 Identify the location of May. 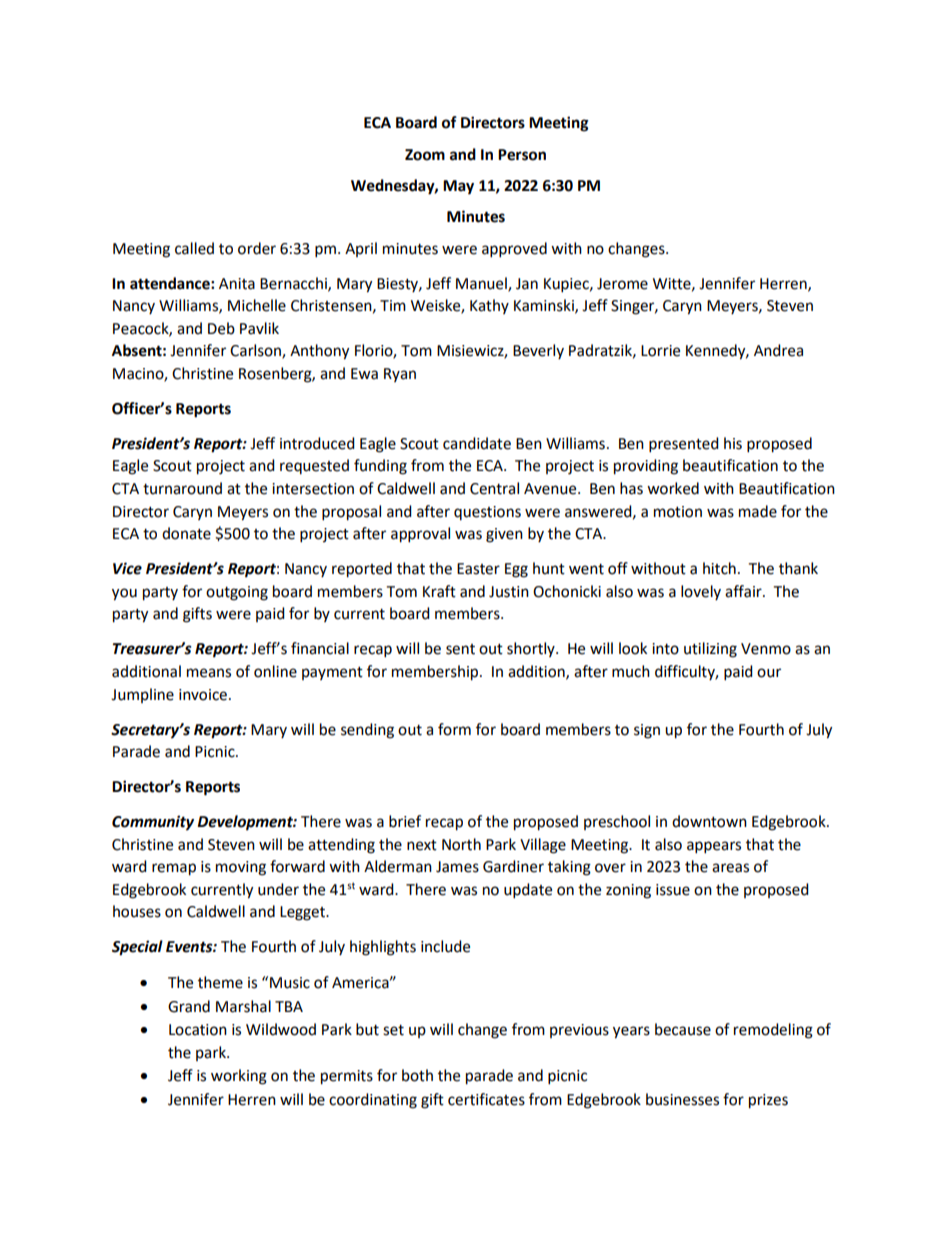
(458, 187).
